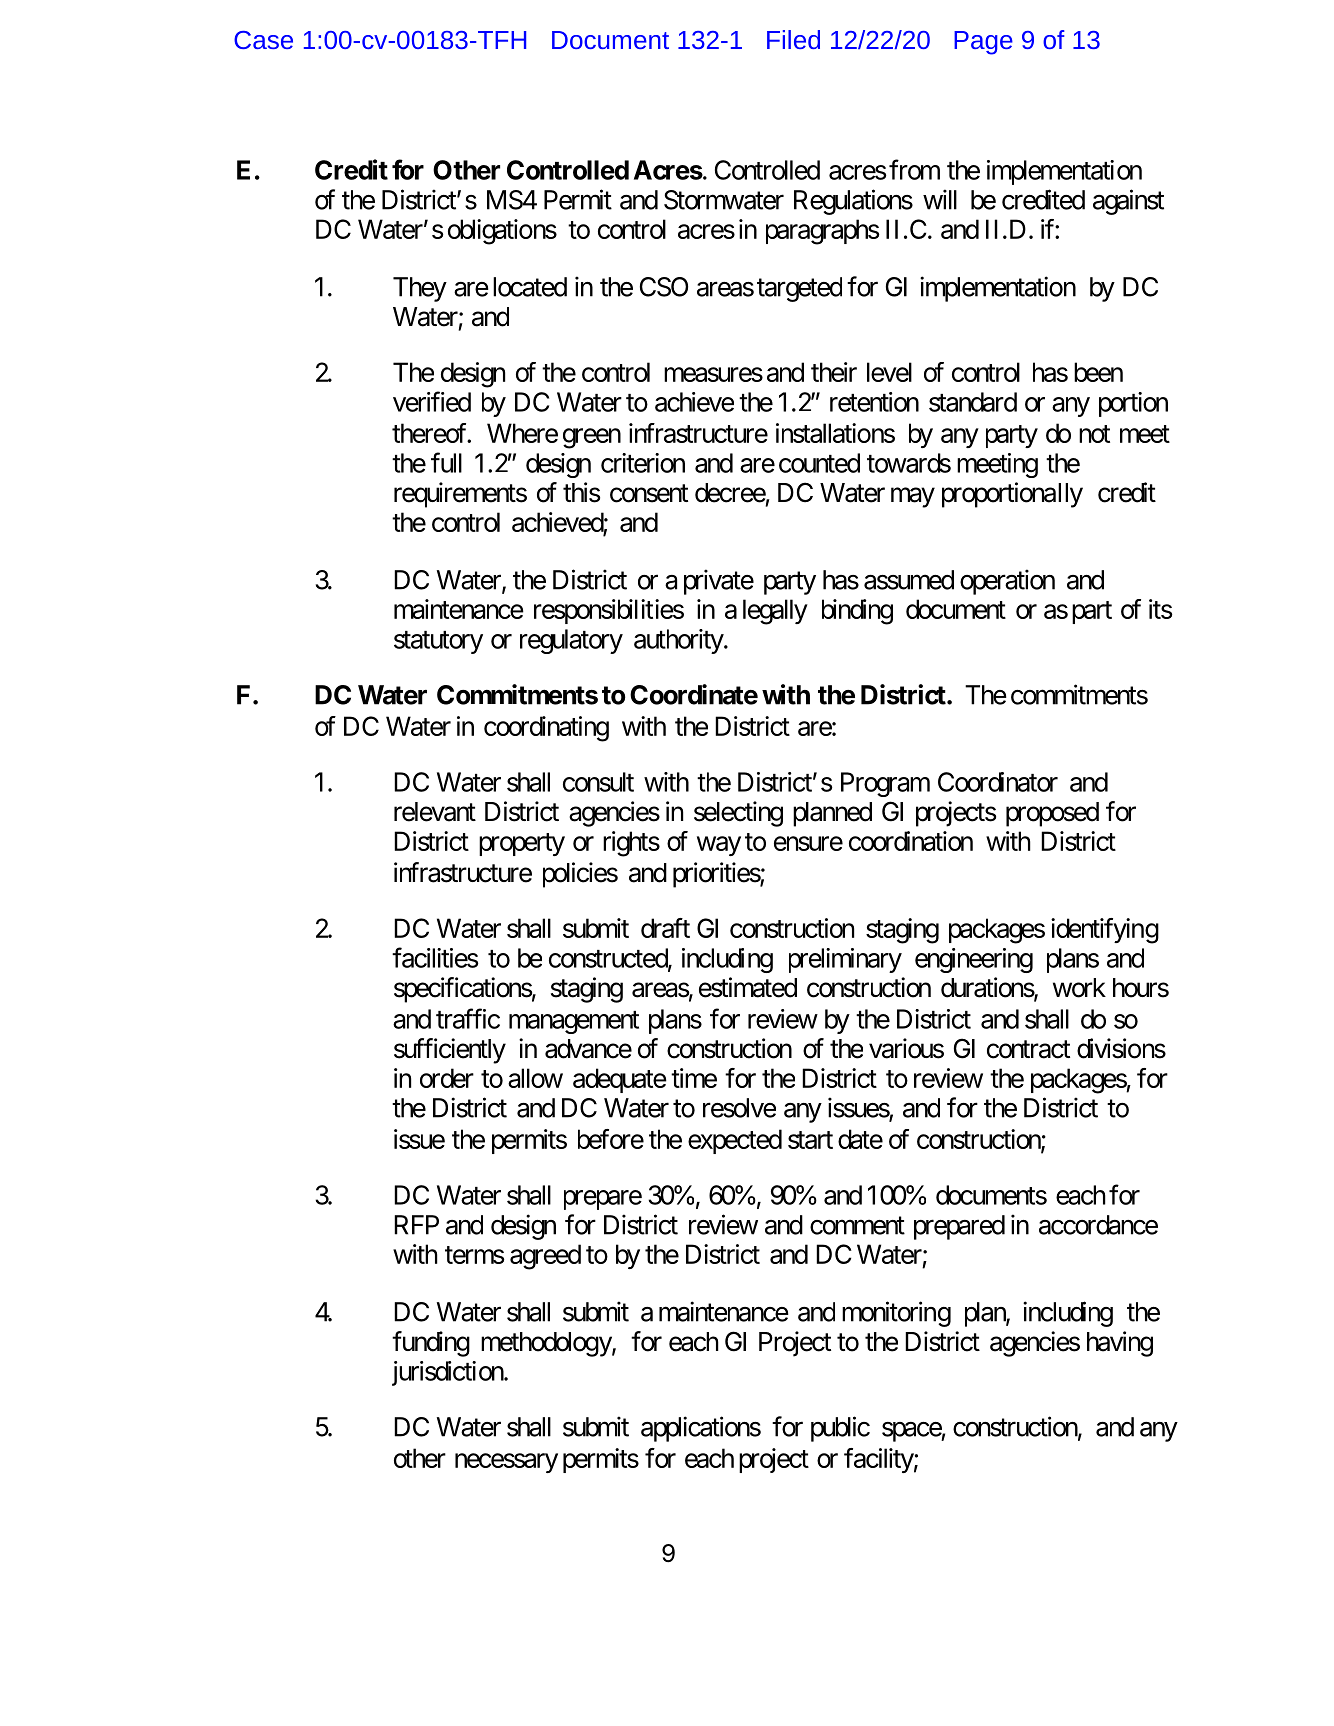  I want to click on work, so click(1079, 988).
